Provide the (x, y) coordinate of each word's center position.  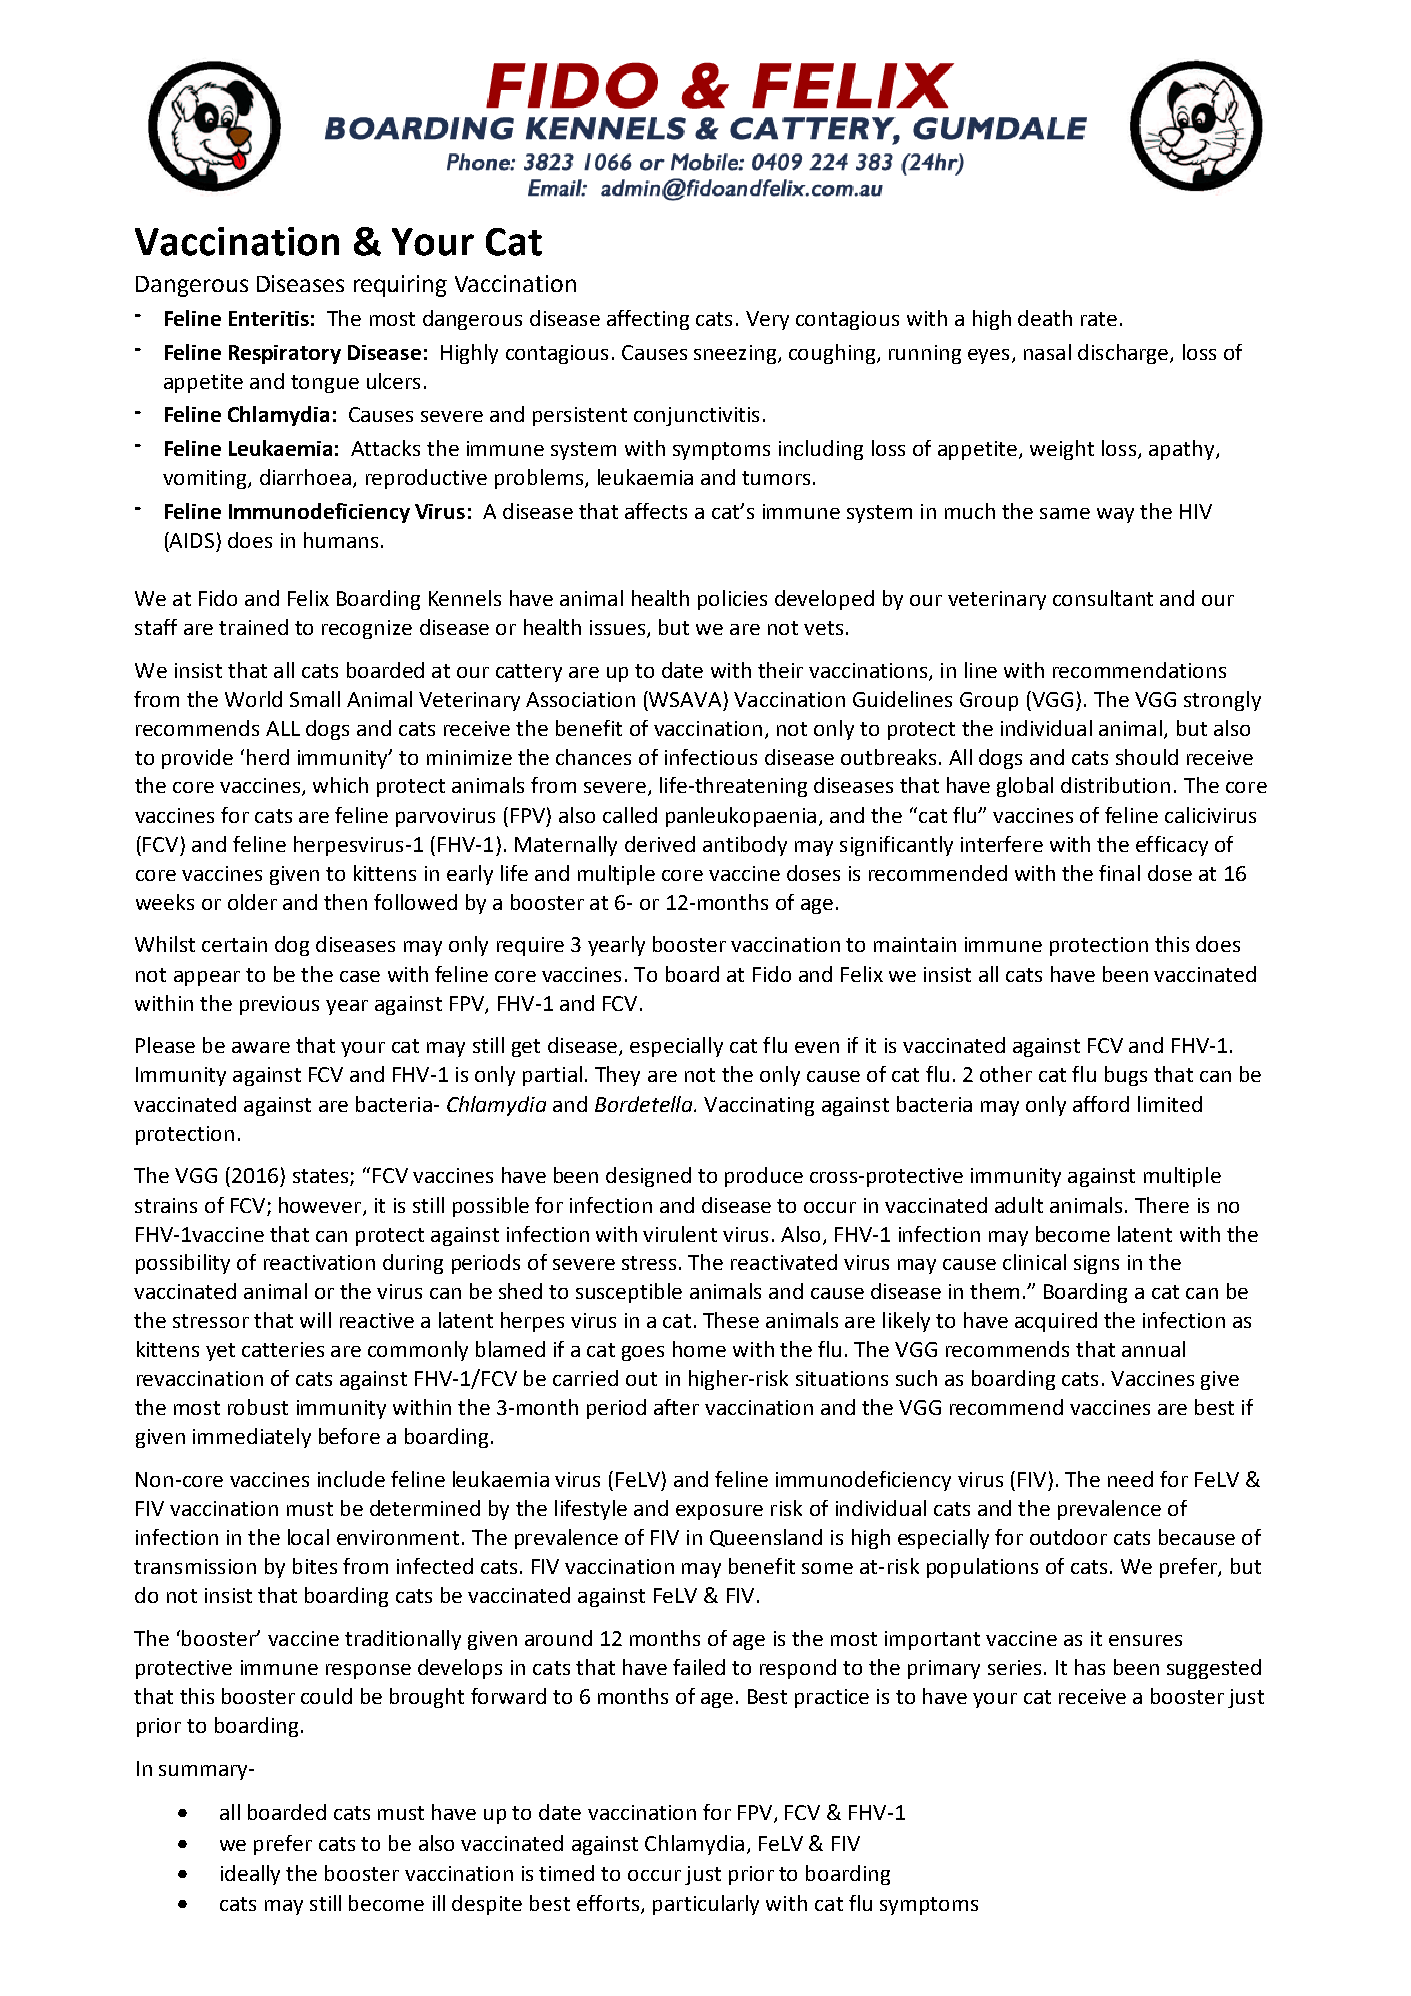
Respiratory (285, 354)
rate (1099, 319)
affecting (648, 320)
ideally (250, 1875)
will (315, 1320)
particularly (706, 1905)
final (1119, 873)
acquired (1056, 1322)
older (252, 902)
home (699, 1349)
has (1090, 1667)
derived (660, 844)
